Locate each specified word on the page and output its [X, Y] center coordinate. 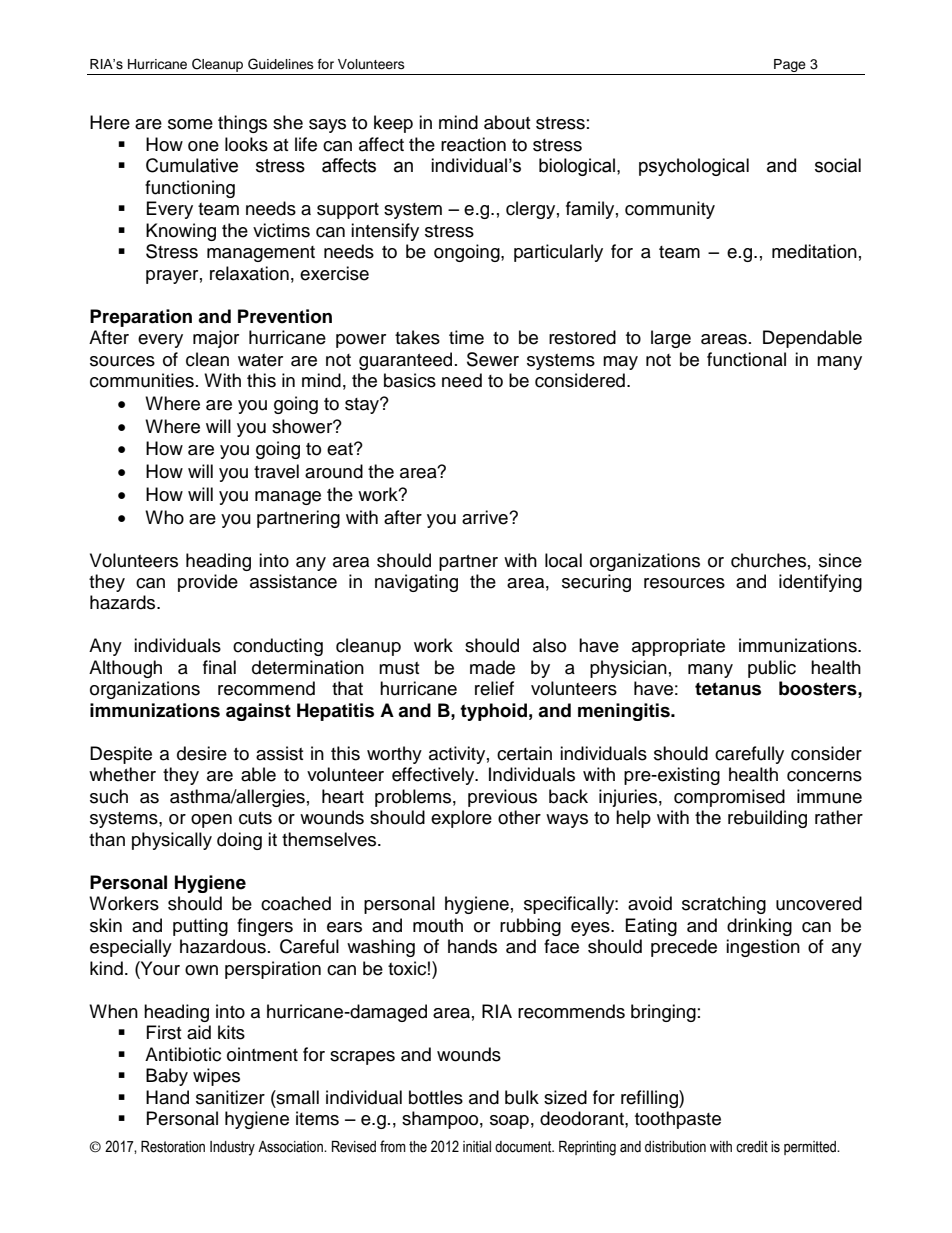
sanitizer [230, 1097]
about [507, 122]
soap [509, 1122]
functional [746, 359]
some [190, 124]
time [466, 337]
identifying [820, 583]
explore [461, 819]
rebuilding [767, 819]
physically [172, 841]
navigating [416, 583]
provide [208, 583]
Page [790, 67]
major [216, 339]
